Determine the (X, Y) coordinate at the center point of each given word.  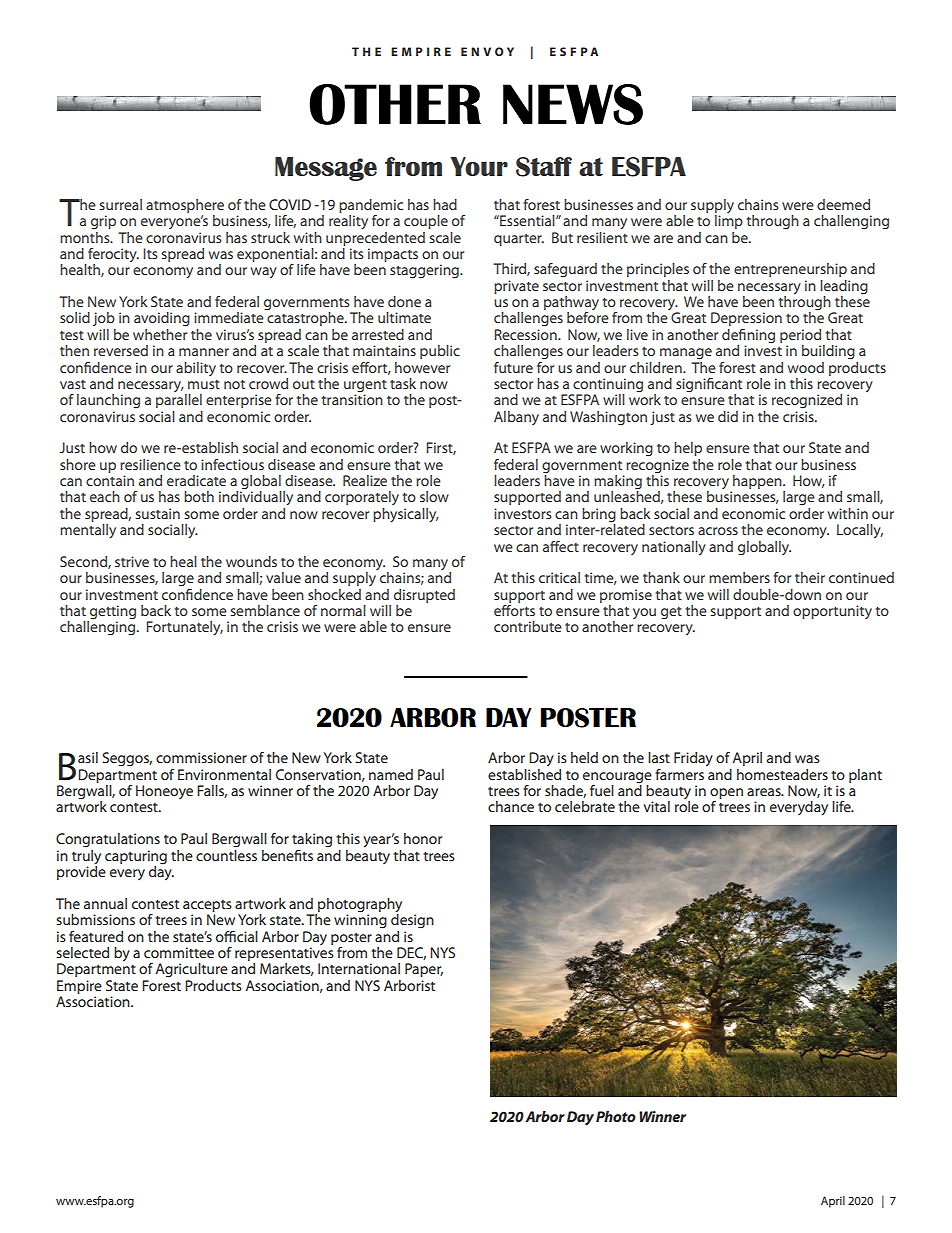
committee (179, 952)
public (440, 352)
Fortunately (184, 628)
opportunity (832, 612)
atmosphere (185, 206)
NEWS (573, 104)
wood (806, 367)
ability (196, 369)
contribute (528, 626)
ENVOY (487, 51)
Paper (424, 970)
